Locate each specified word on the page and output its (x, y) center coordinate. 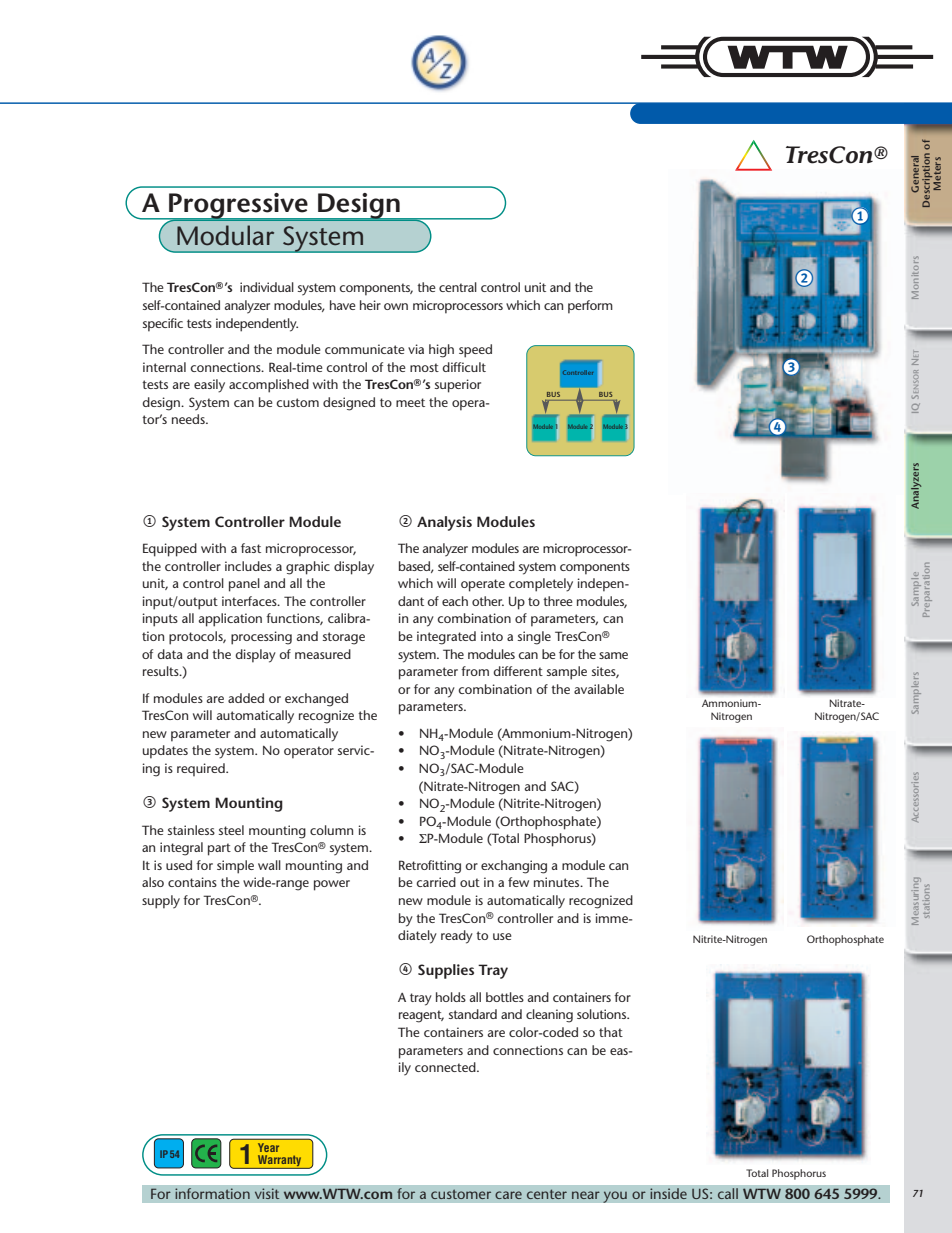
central (458, 287)
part (219, 849)
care (508, 1195)
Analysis (444, 523)
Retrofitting (430, 867)
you (615, 1197)
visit (267, 1193)
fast (251, 548)
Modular (225, 235)
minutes (558, 882)
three (558, 601)
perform (590, 307)
